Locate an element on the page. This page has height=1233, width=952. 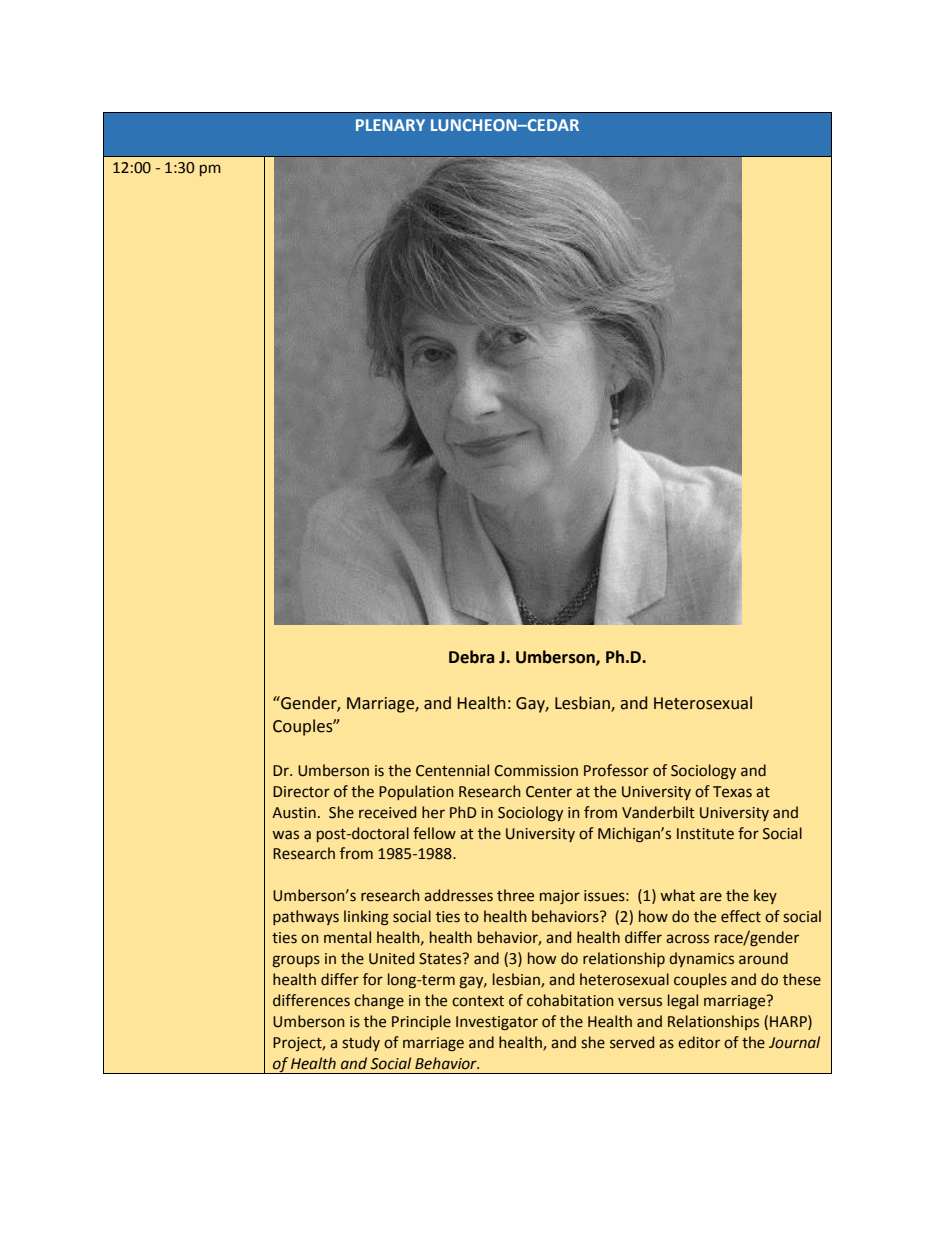
Director is located at coordinates (301, 792).
